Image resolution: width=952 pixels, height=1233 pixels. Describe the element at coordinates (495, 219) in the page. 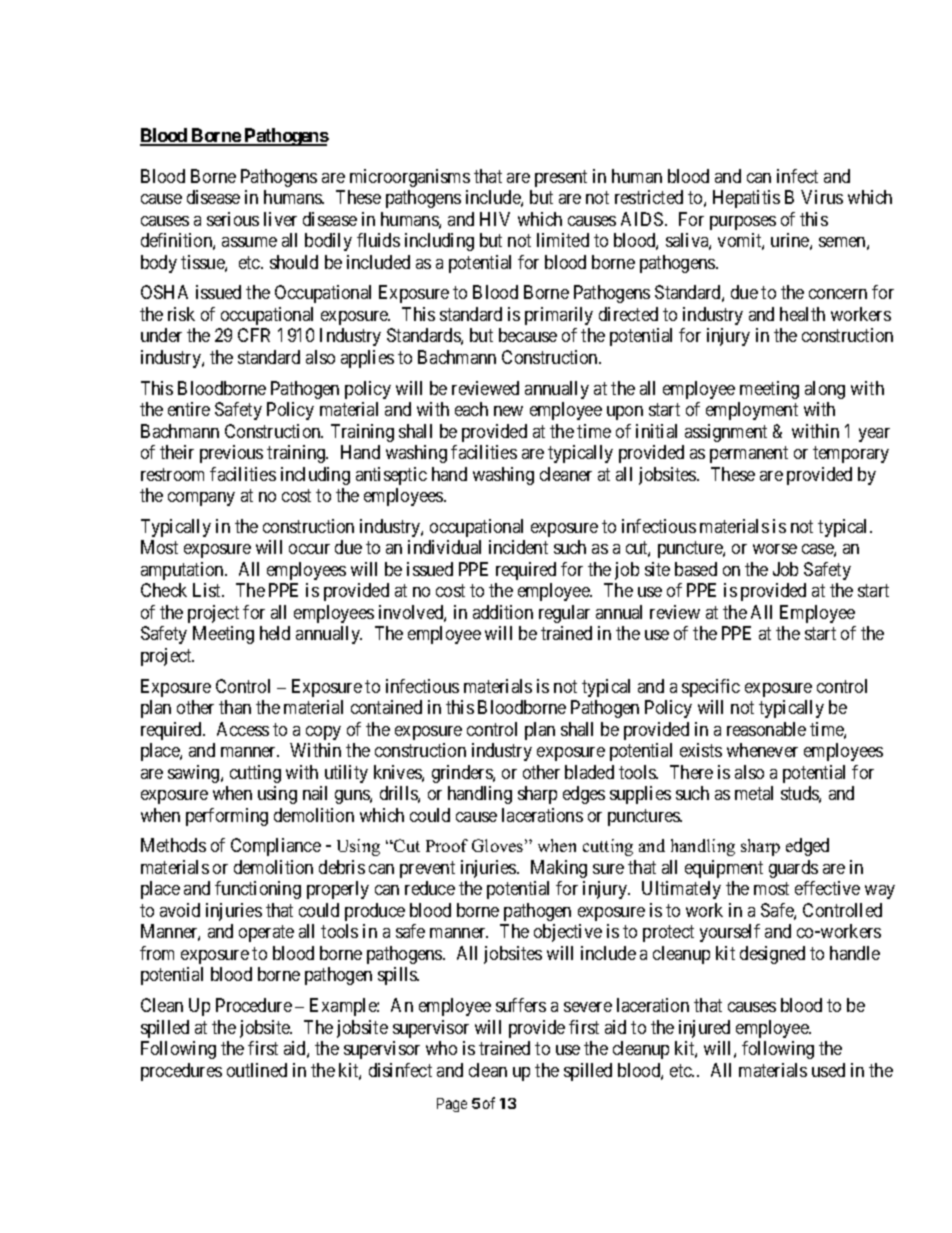

I see `HIV` at that location.
